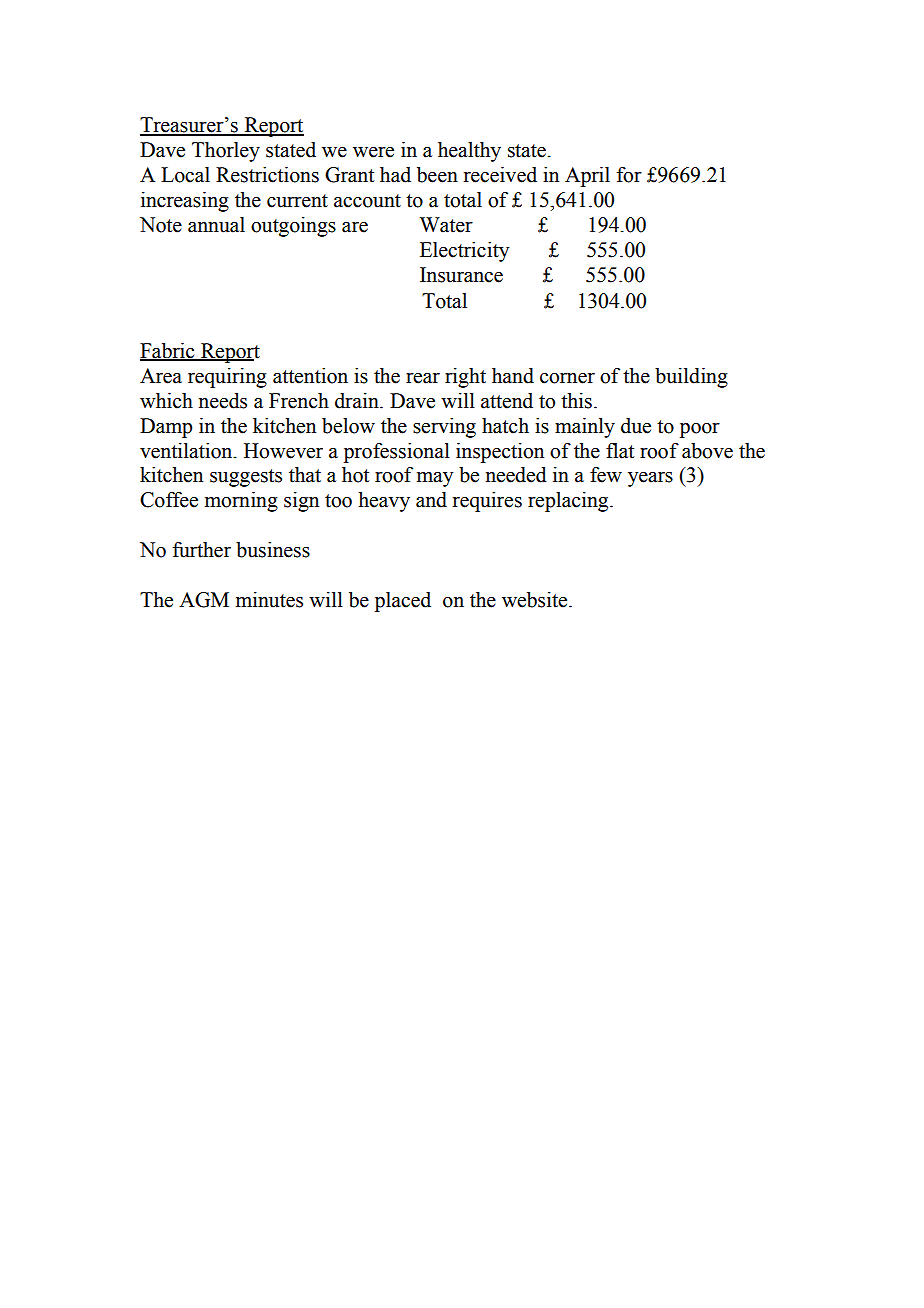  Describe the element at coordinates (187, 451) in the screenshot. I see `ventilation` at that location.
